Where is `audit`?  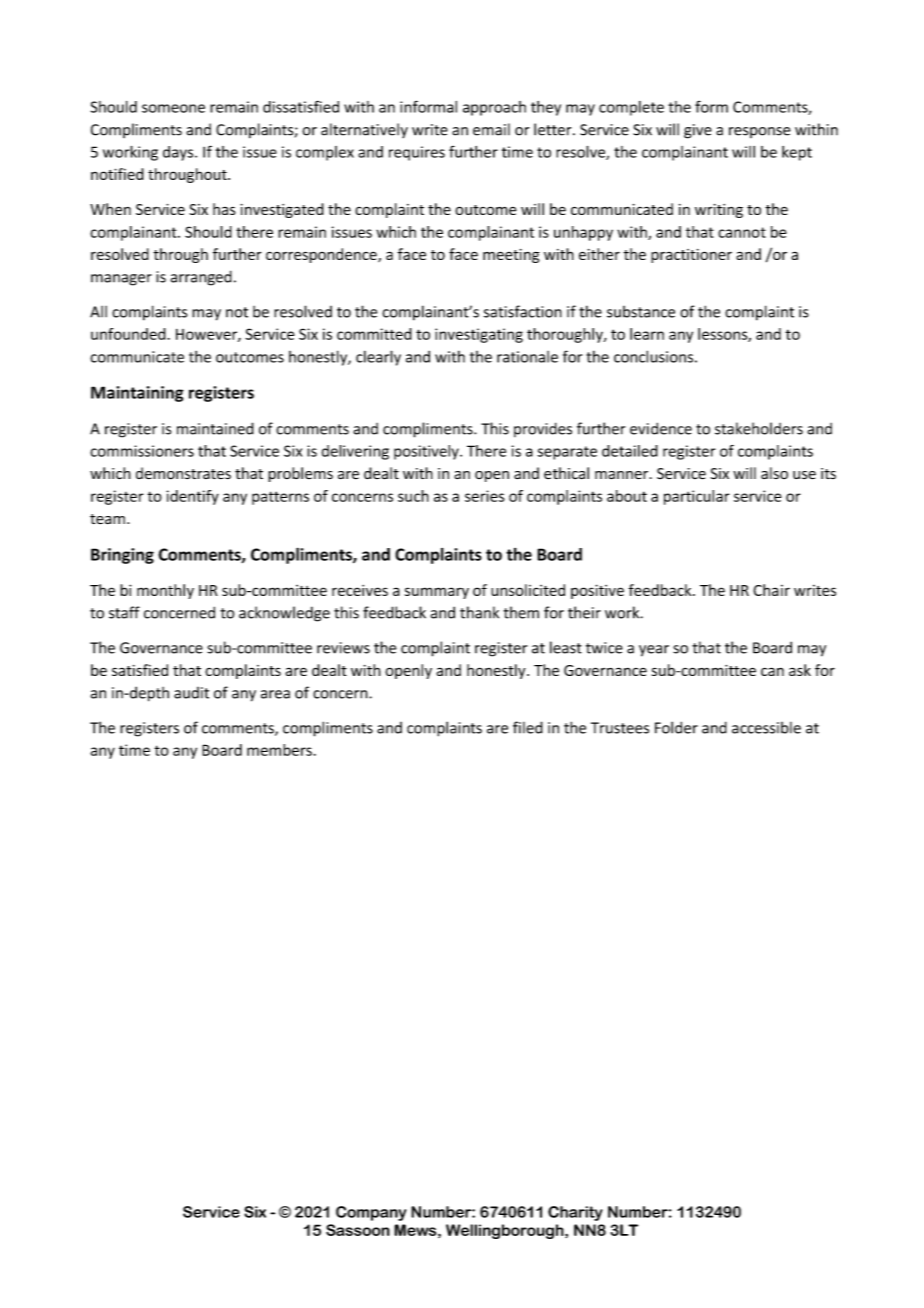 audit is located at coordinates (191, 693).
